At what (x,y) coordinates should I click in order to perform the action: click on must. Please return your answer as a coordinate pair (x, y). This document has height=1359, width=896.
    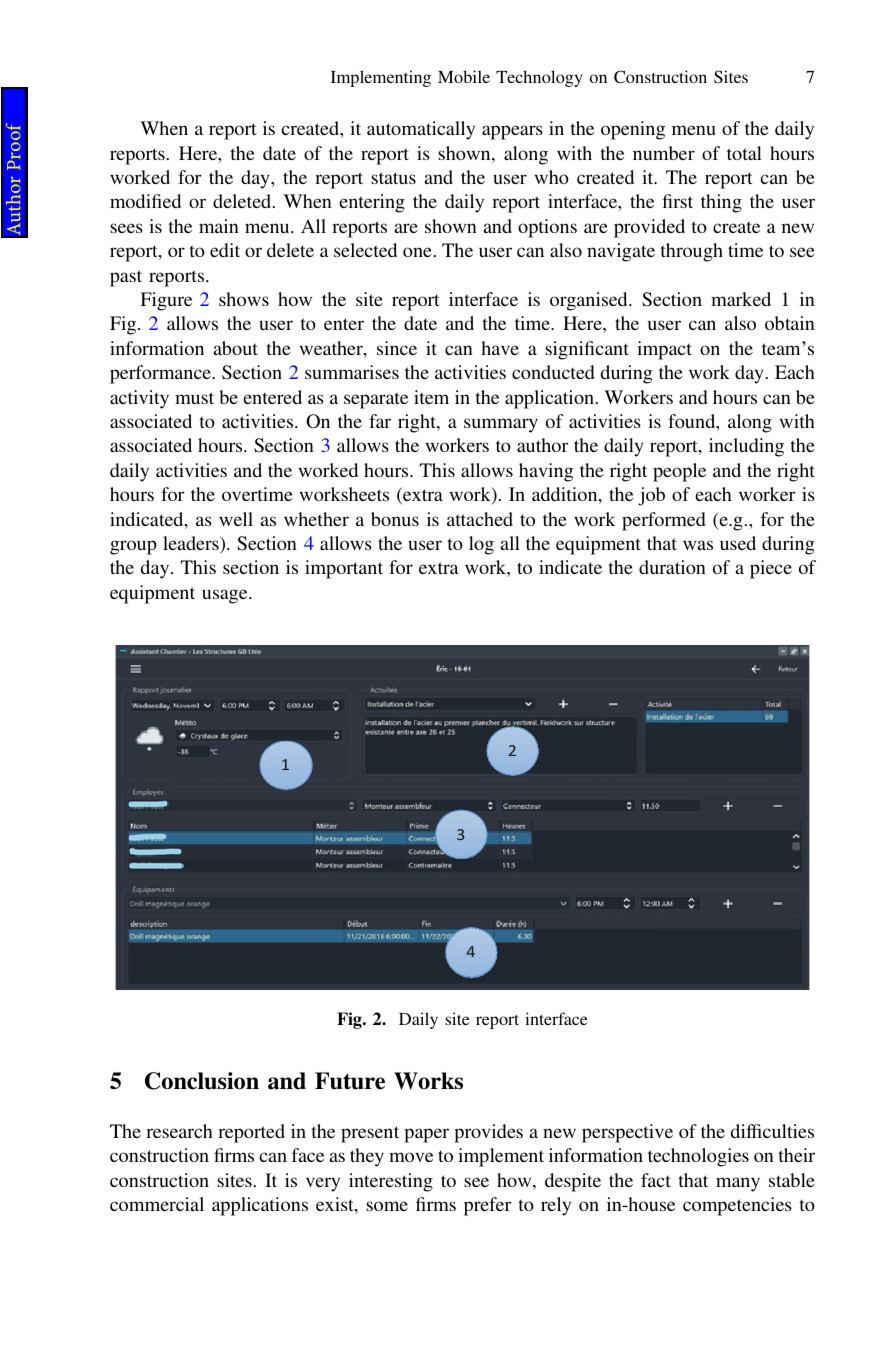
    Looking at the image, I should click on (194, 398).
